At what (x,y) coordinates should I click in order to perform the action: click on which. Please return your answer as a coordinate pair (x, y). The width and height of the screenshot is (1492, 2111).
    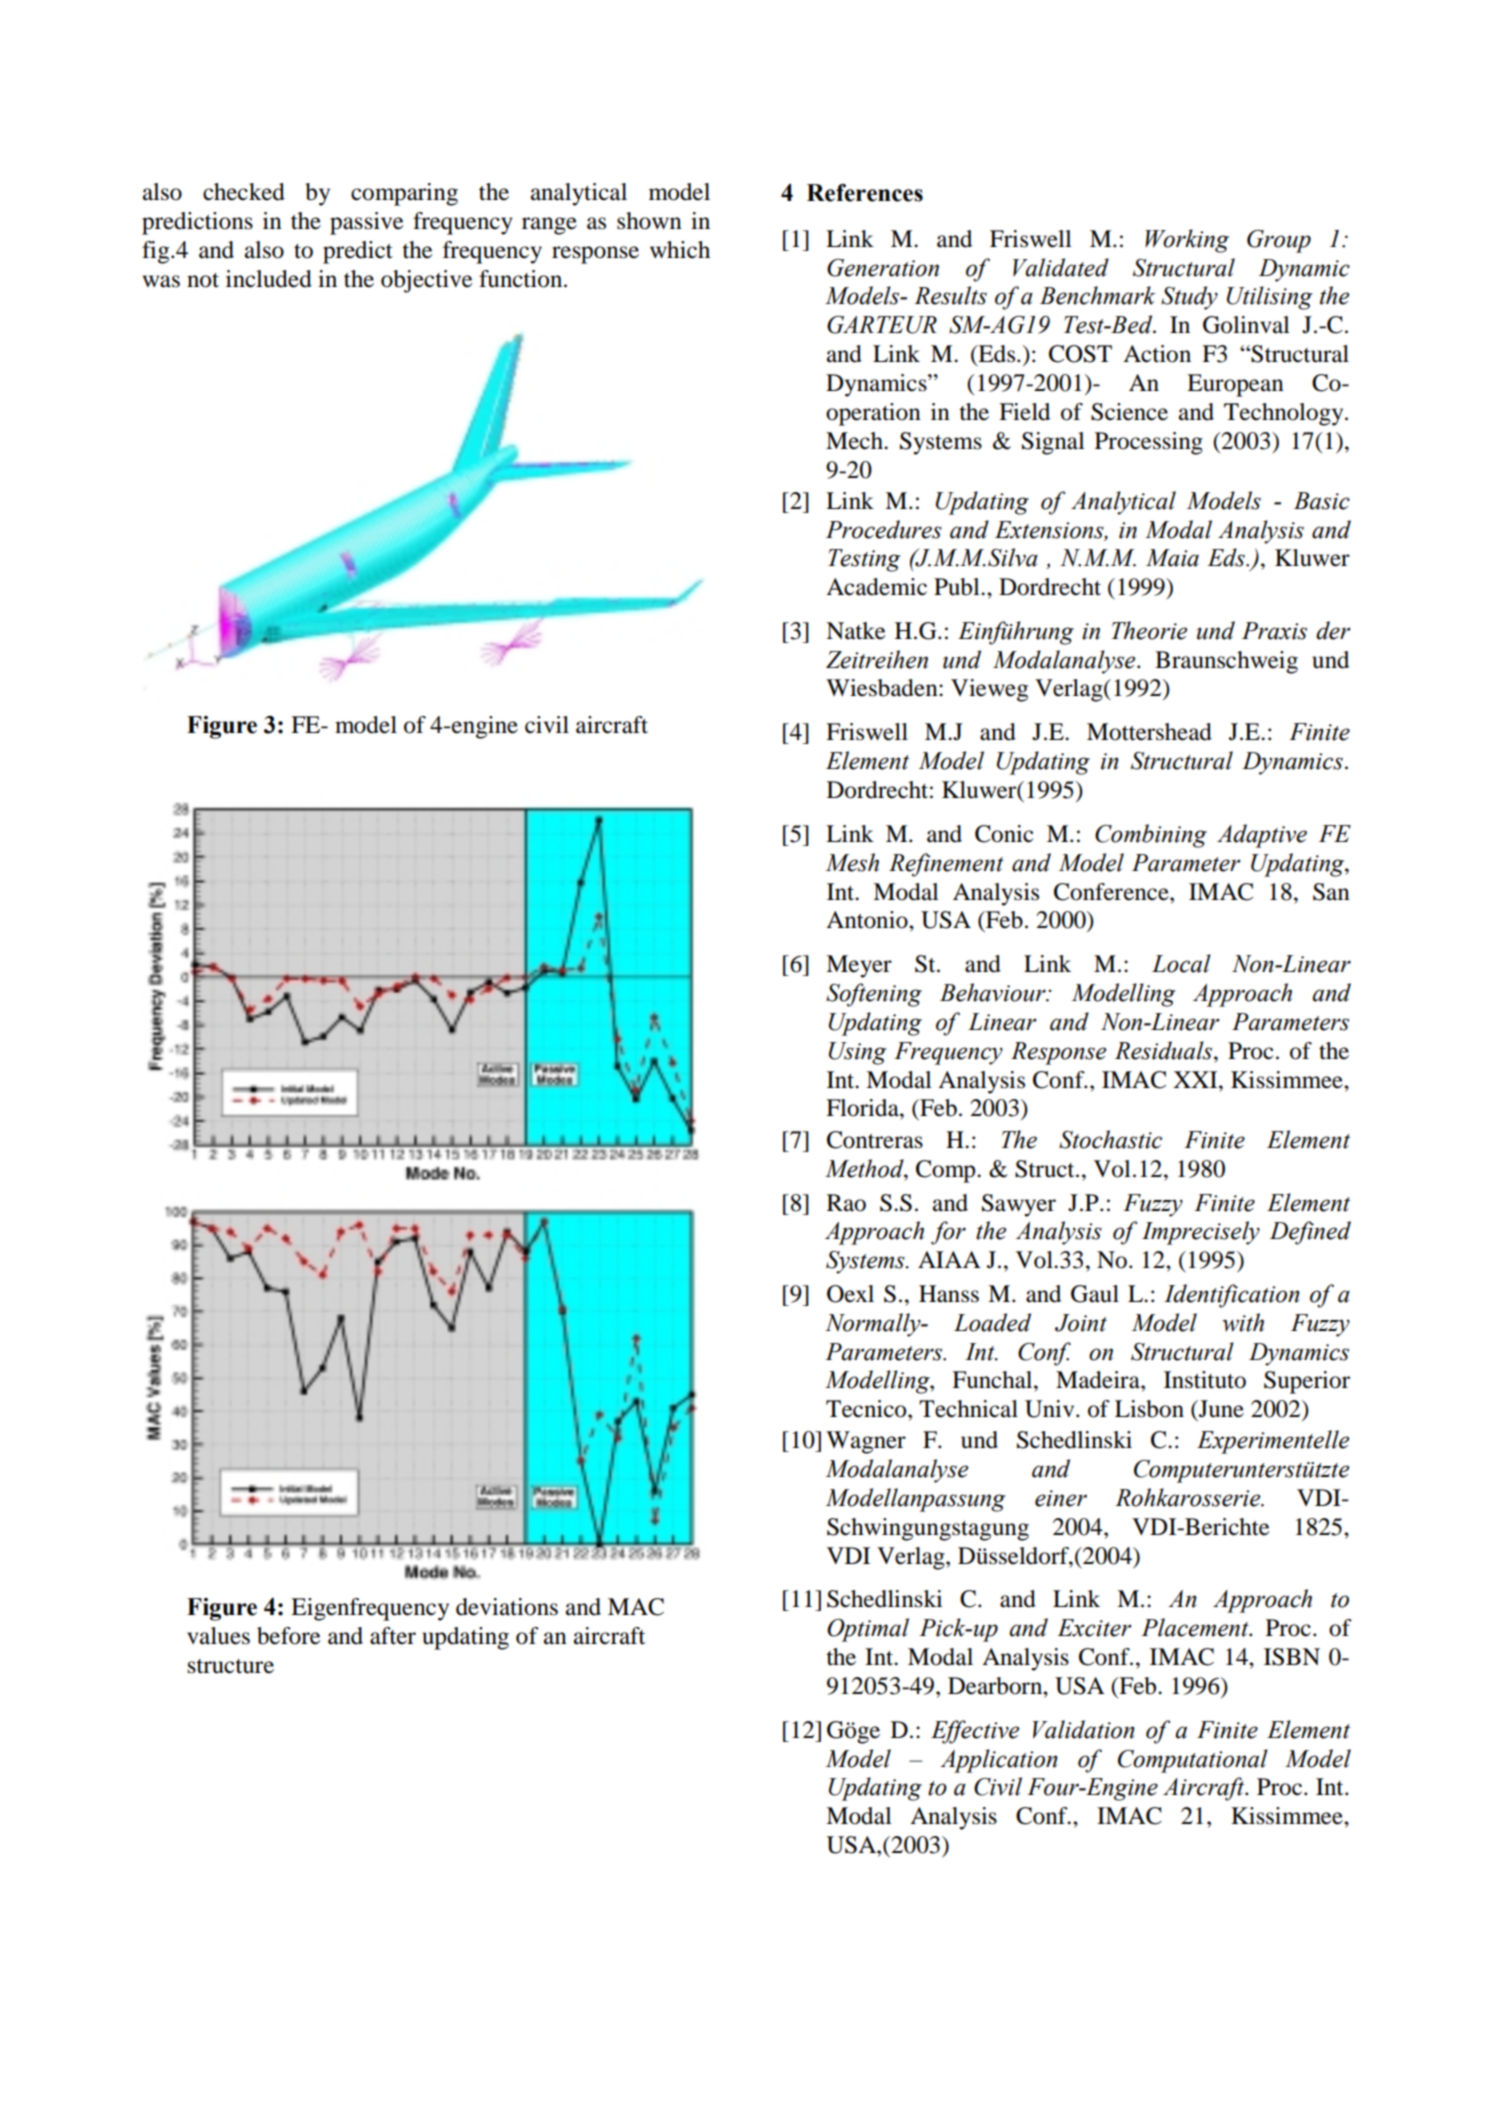
    Looking at the image, I should click on (680, 250).
